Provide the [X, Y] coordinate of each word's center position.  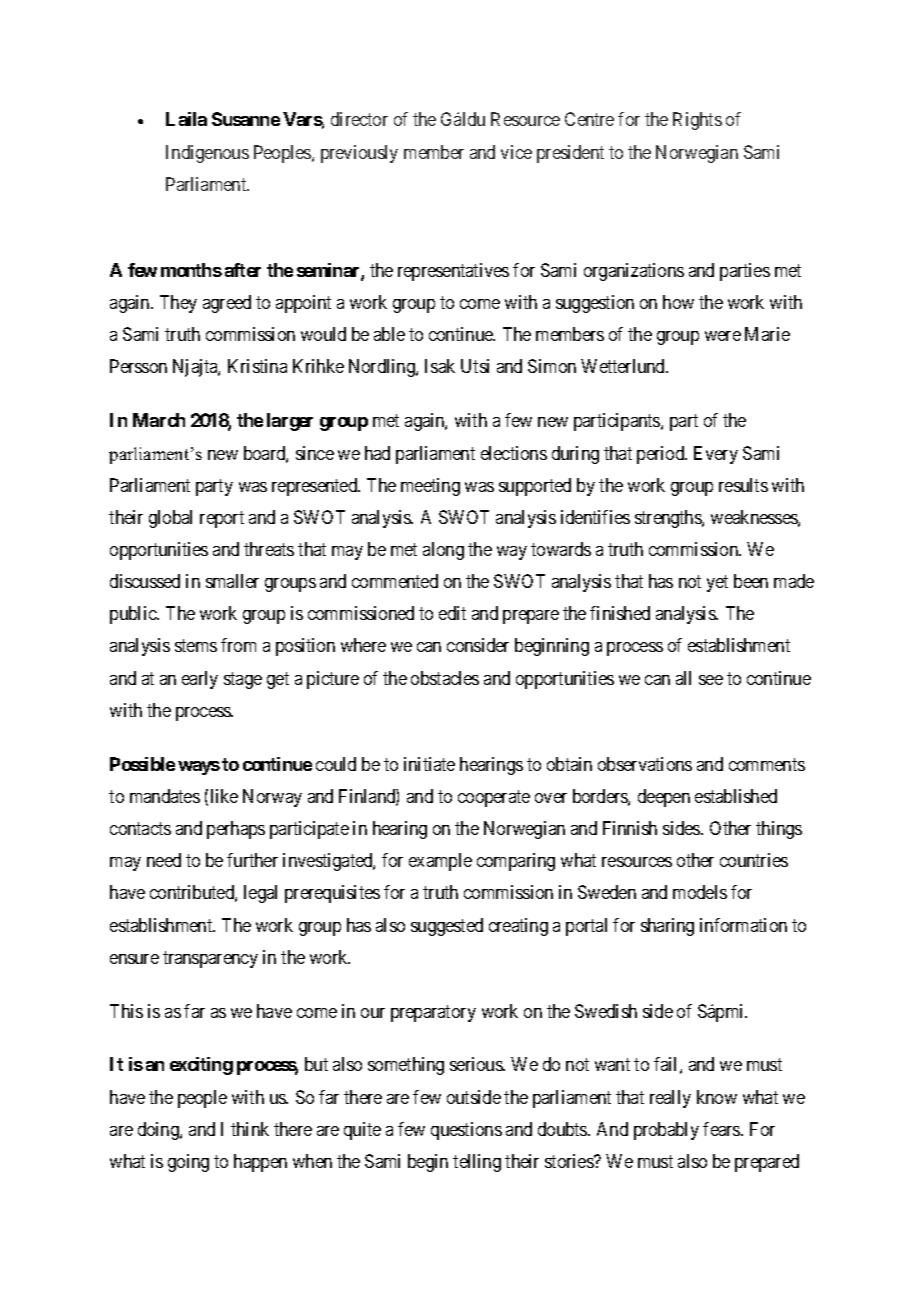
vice [516, 152]
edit [452, 613]
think [250, 1129]
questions [466, 1131]
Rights [697, 121]
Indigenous [207, 154]
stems [196, 646]
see [711, 680]
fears [722, 1129]
